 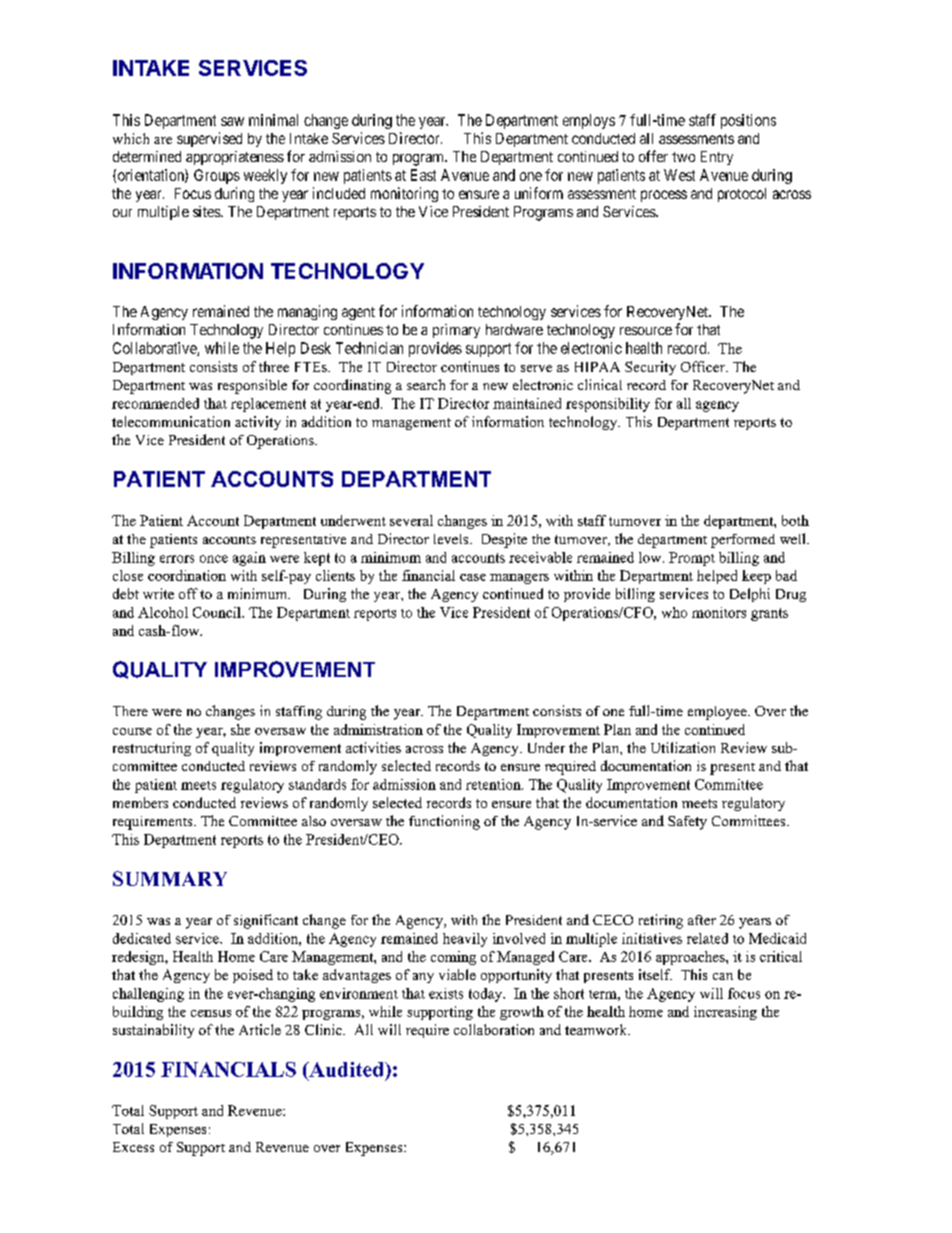 I want to click on Excess, so click(x=133, y=1147).
